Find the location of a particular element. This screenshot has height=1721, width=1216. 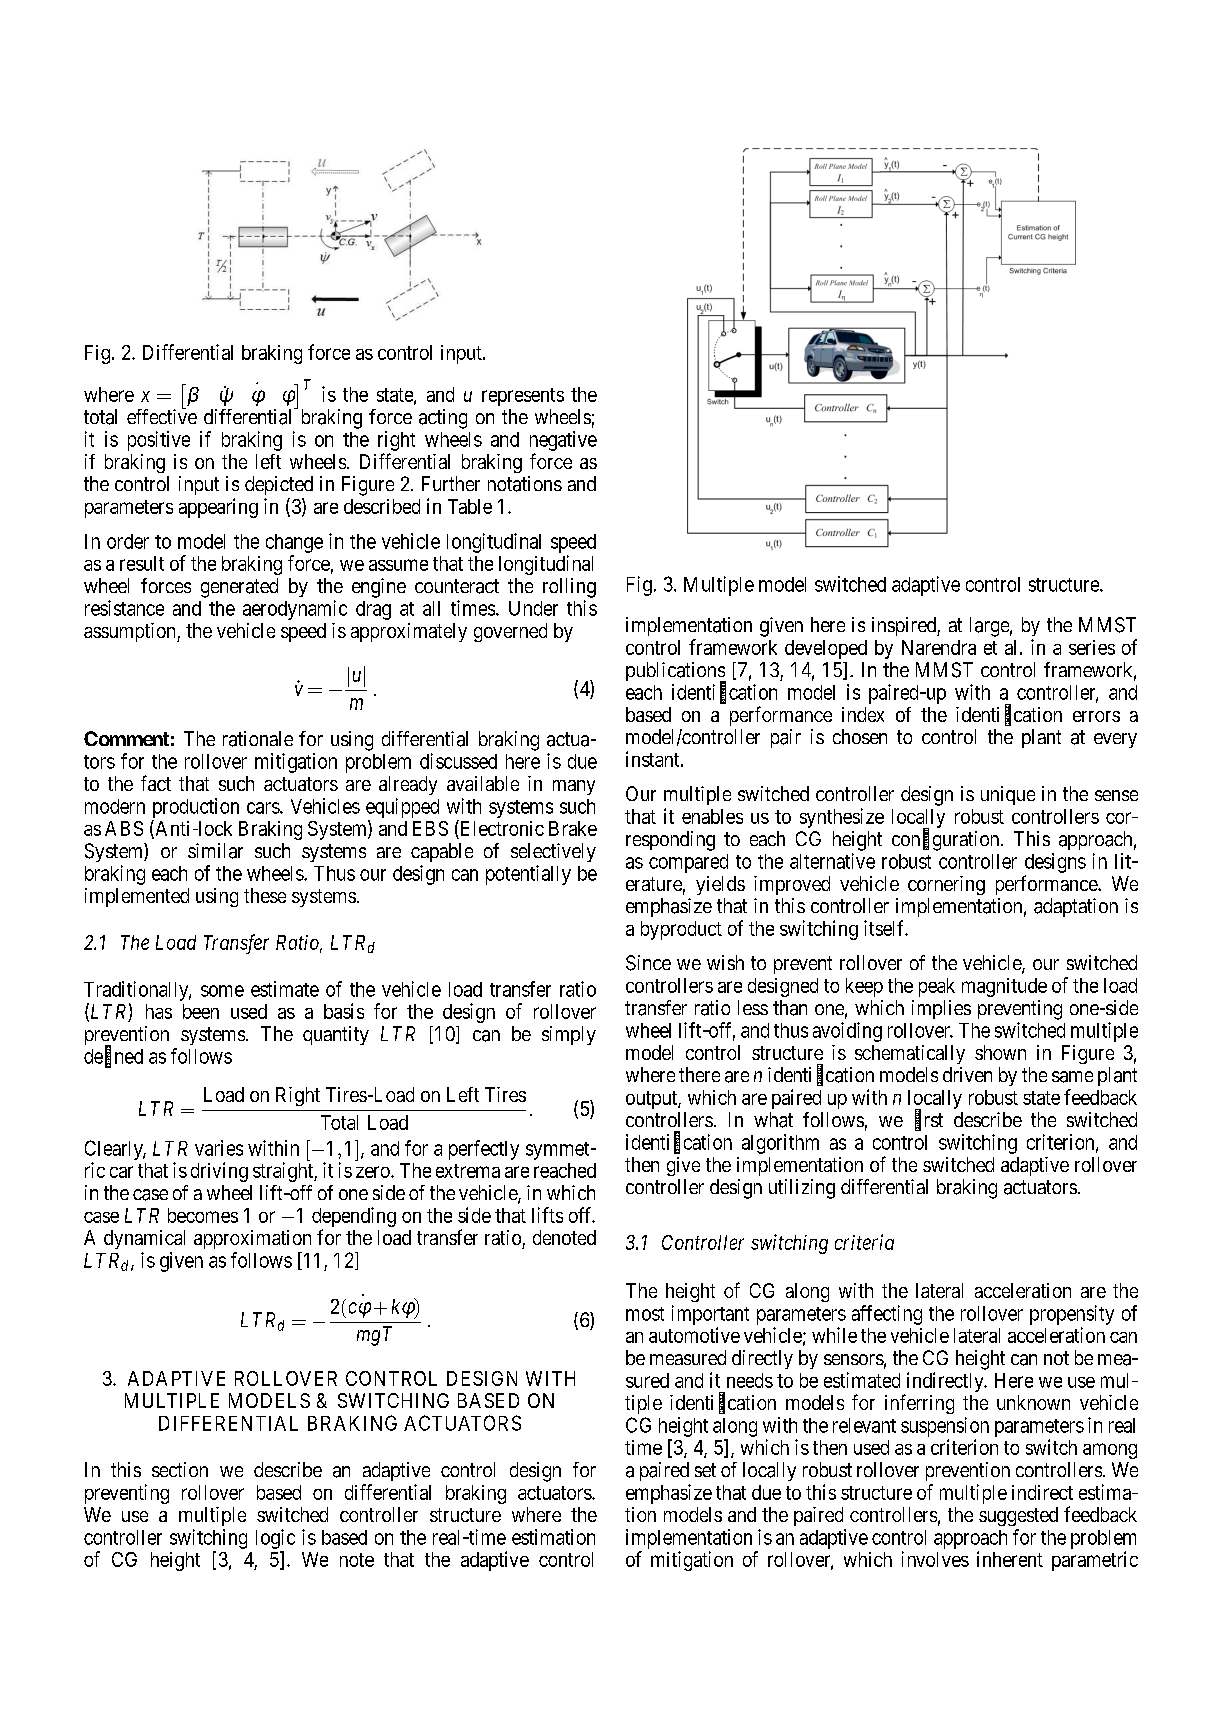

Narendra is located at coordinates (939, 647).
